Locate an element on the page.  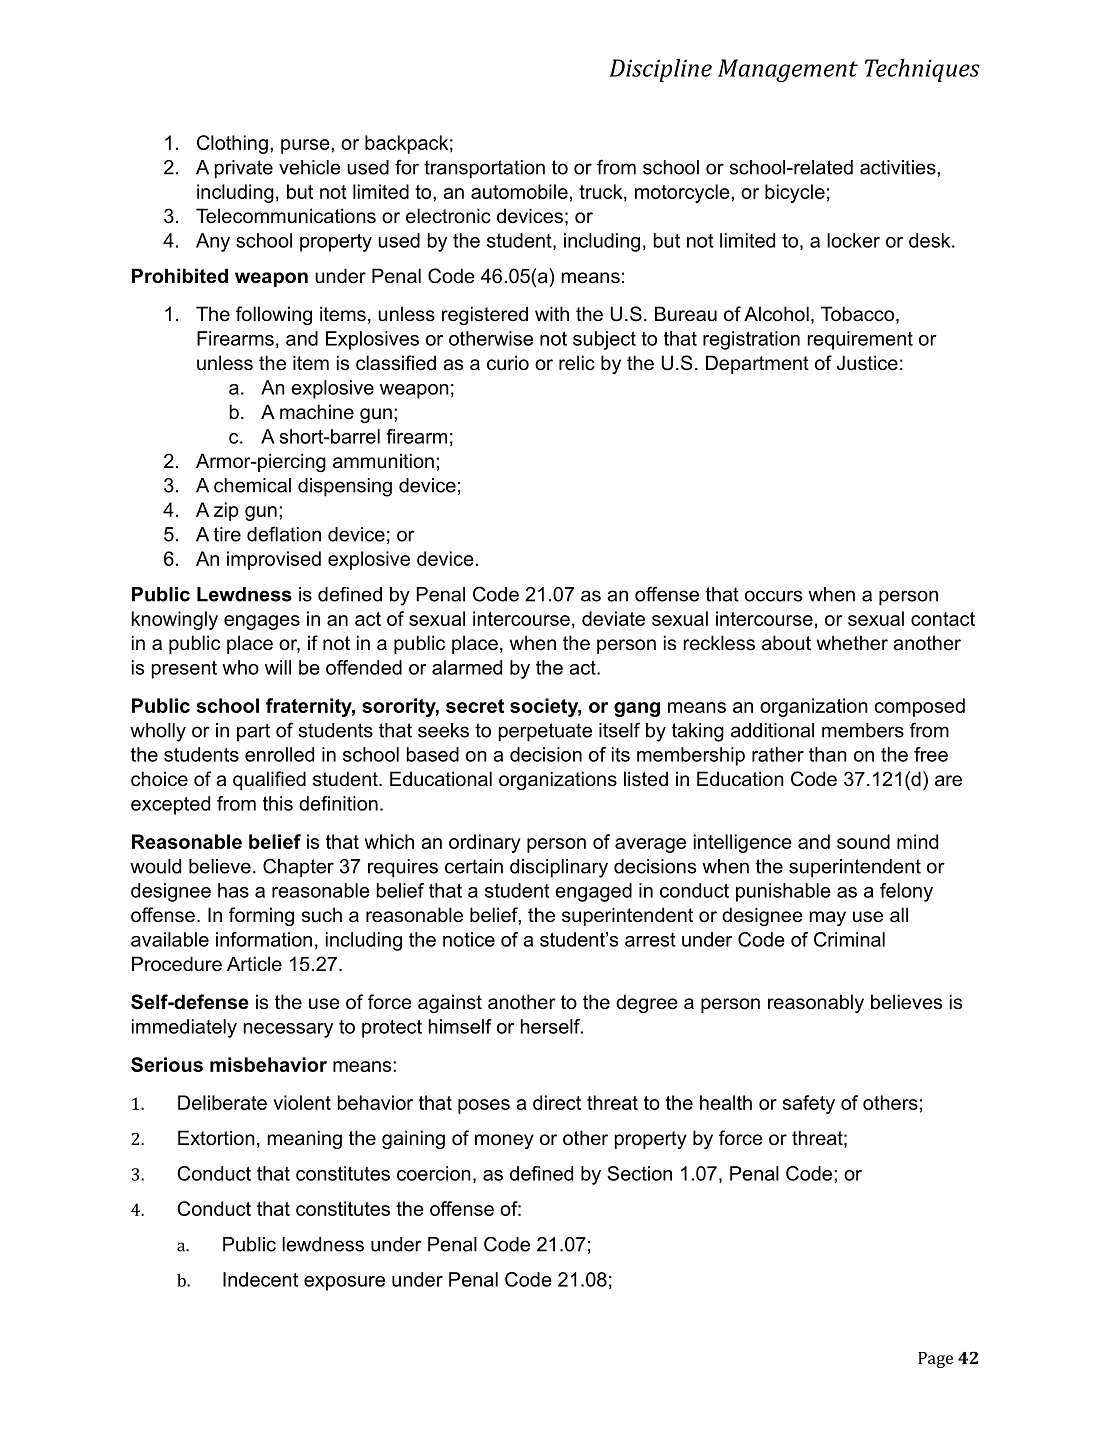
engages is located at coordinates (262, 622).
